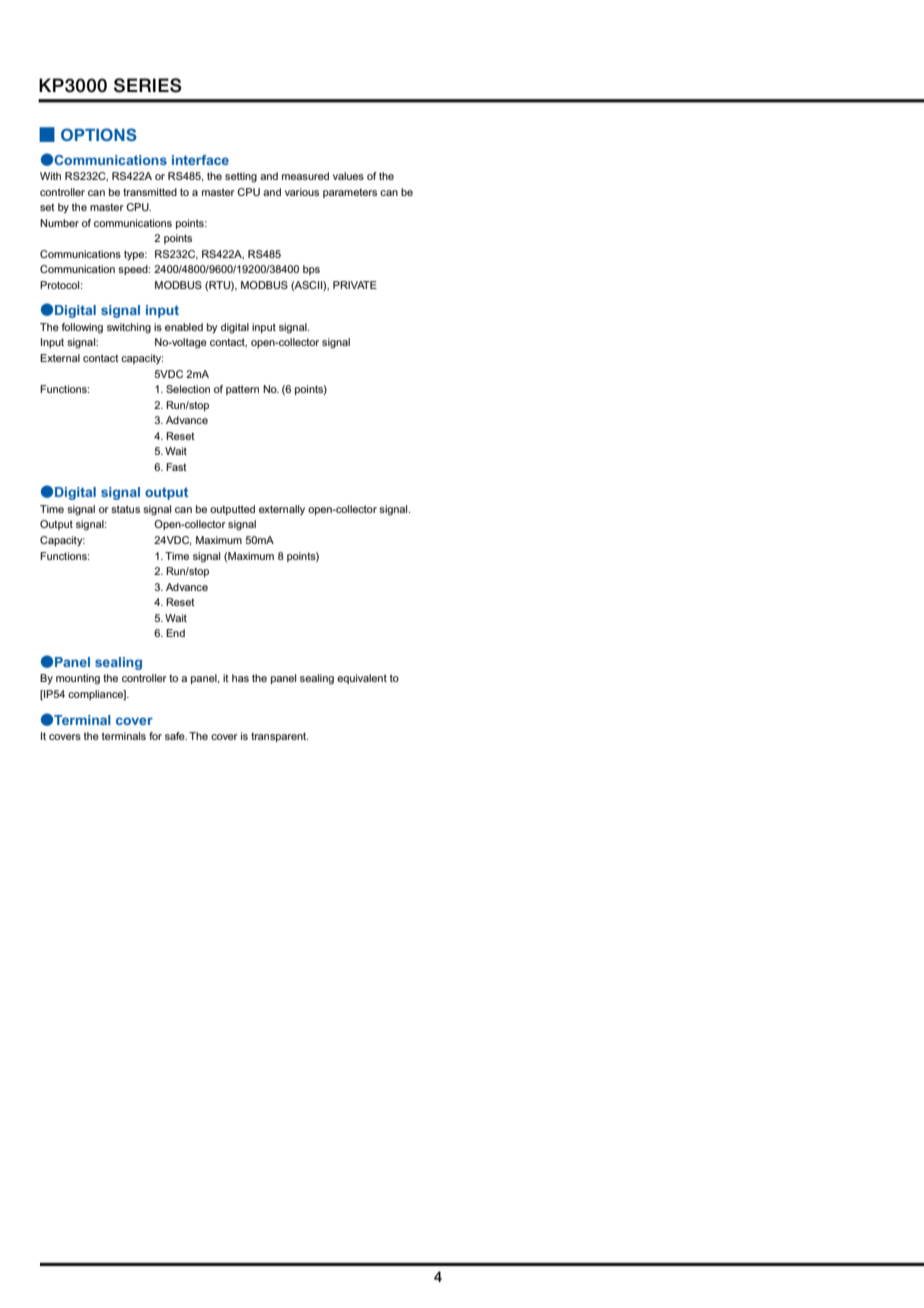 The width and height of the screenshot is (924, 1308). I want to click on mounting, so click(78, 679).
